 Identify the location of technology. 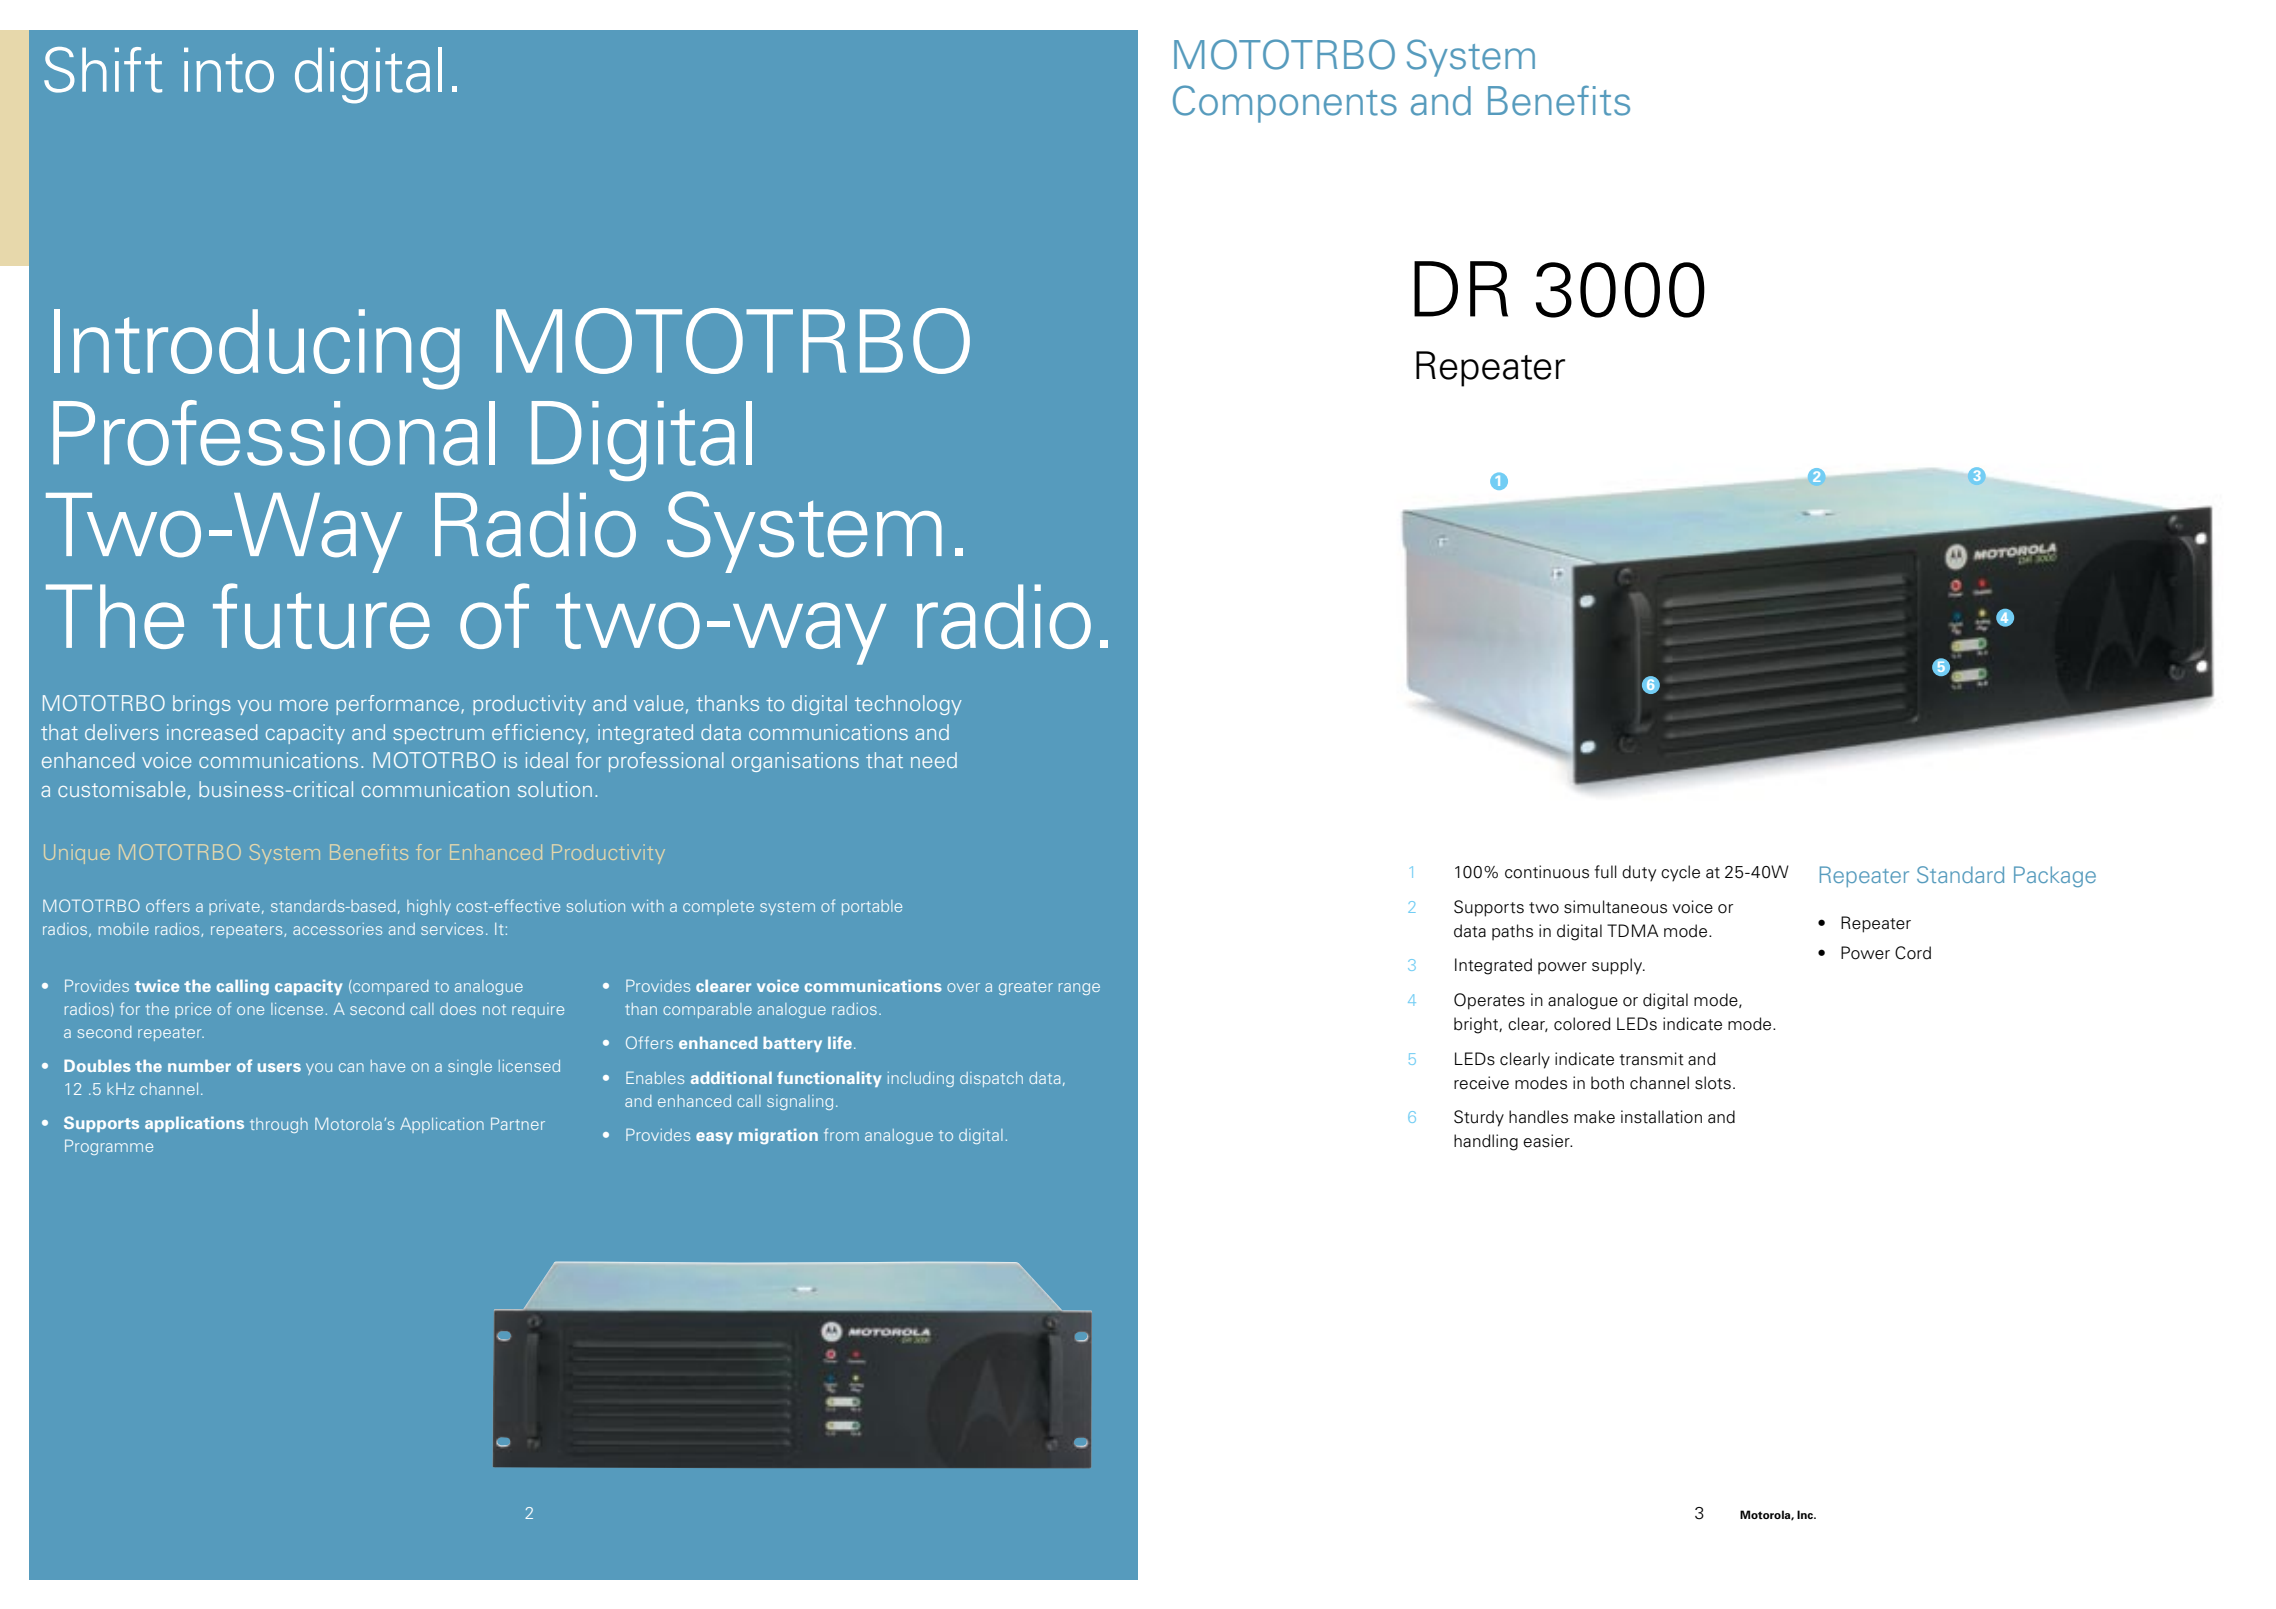
(908, 705).
